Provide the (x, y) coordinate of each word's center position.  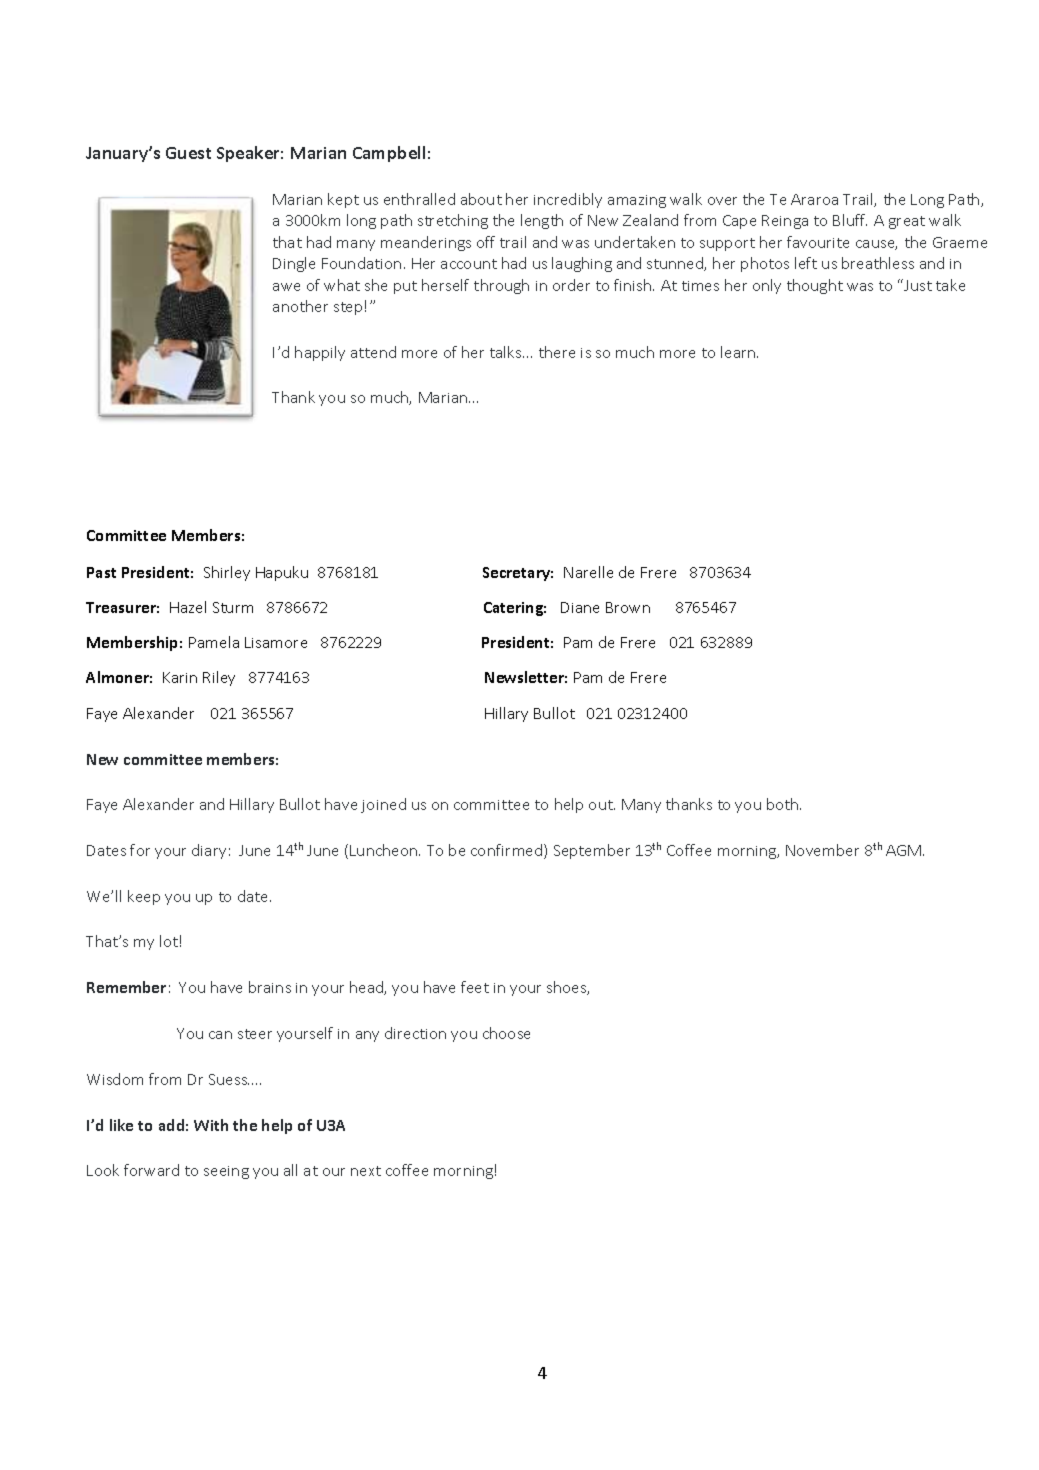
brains (270, 987)
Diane (580, 607)
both (784, 804)
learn (739, 352)
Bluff (850, 220)
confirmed (508, 851)
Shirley (227, 573)
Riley (219, 678)
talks (507, 352)
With (211, 1125)
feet (475, 987)
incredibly (568, 200)
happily (320, 353)
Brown (628, 607)
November (822, 850)
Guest (188, 153)
